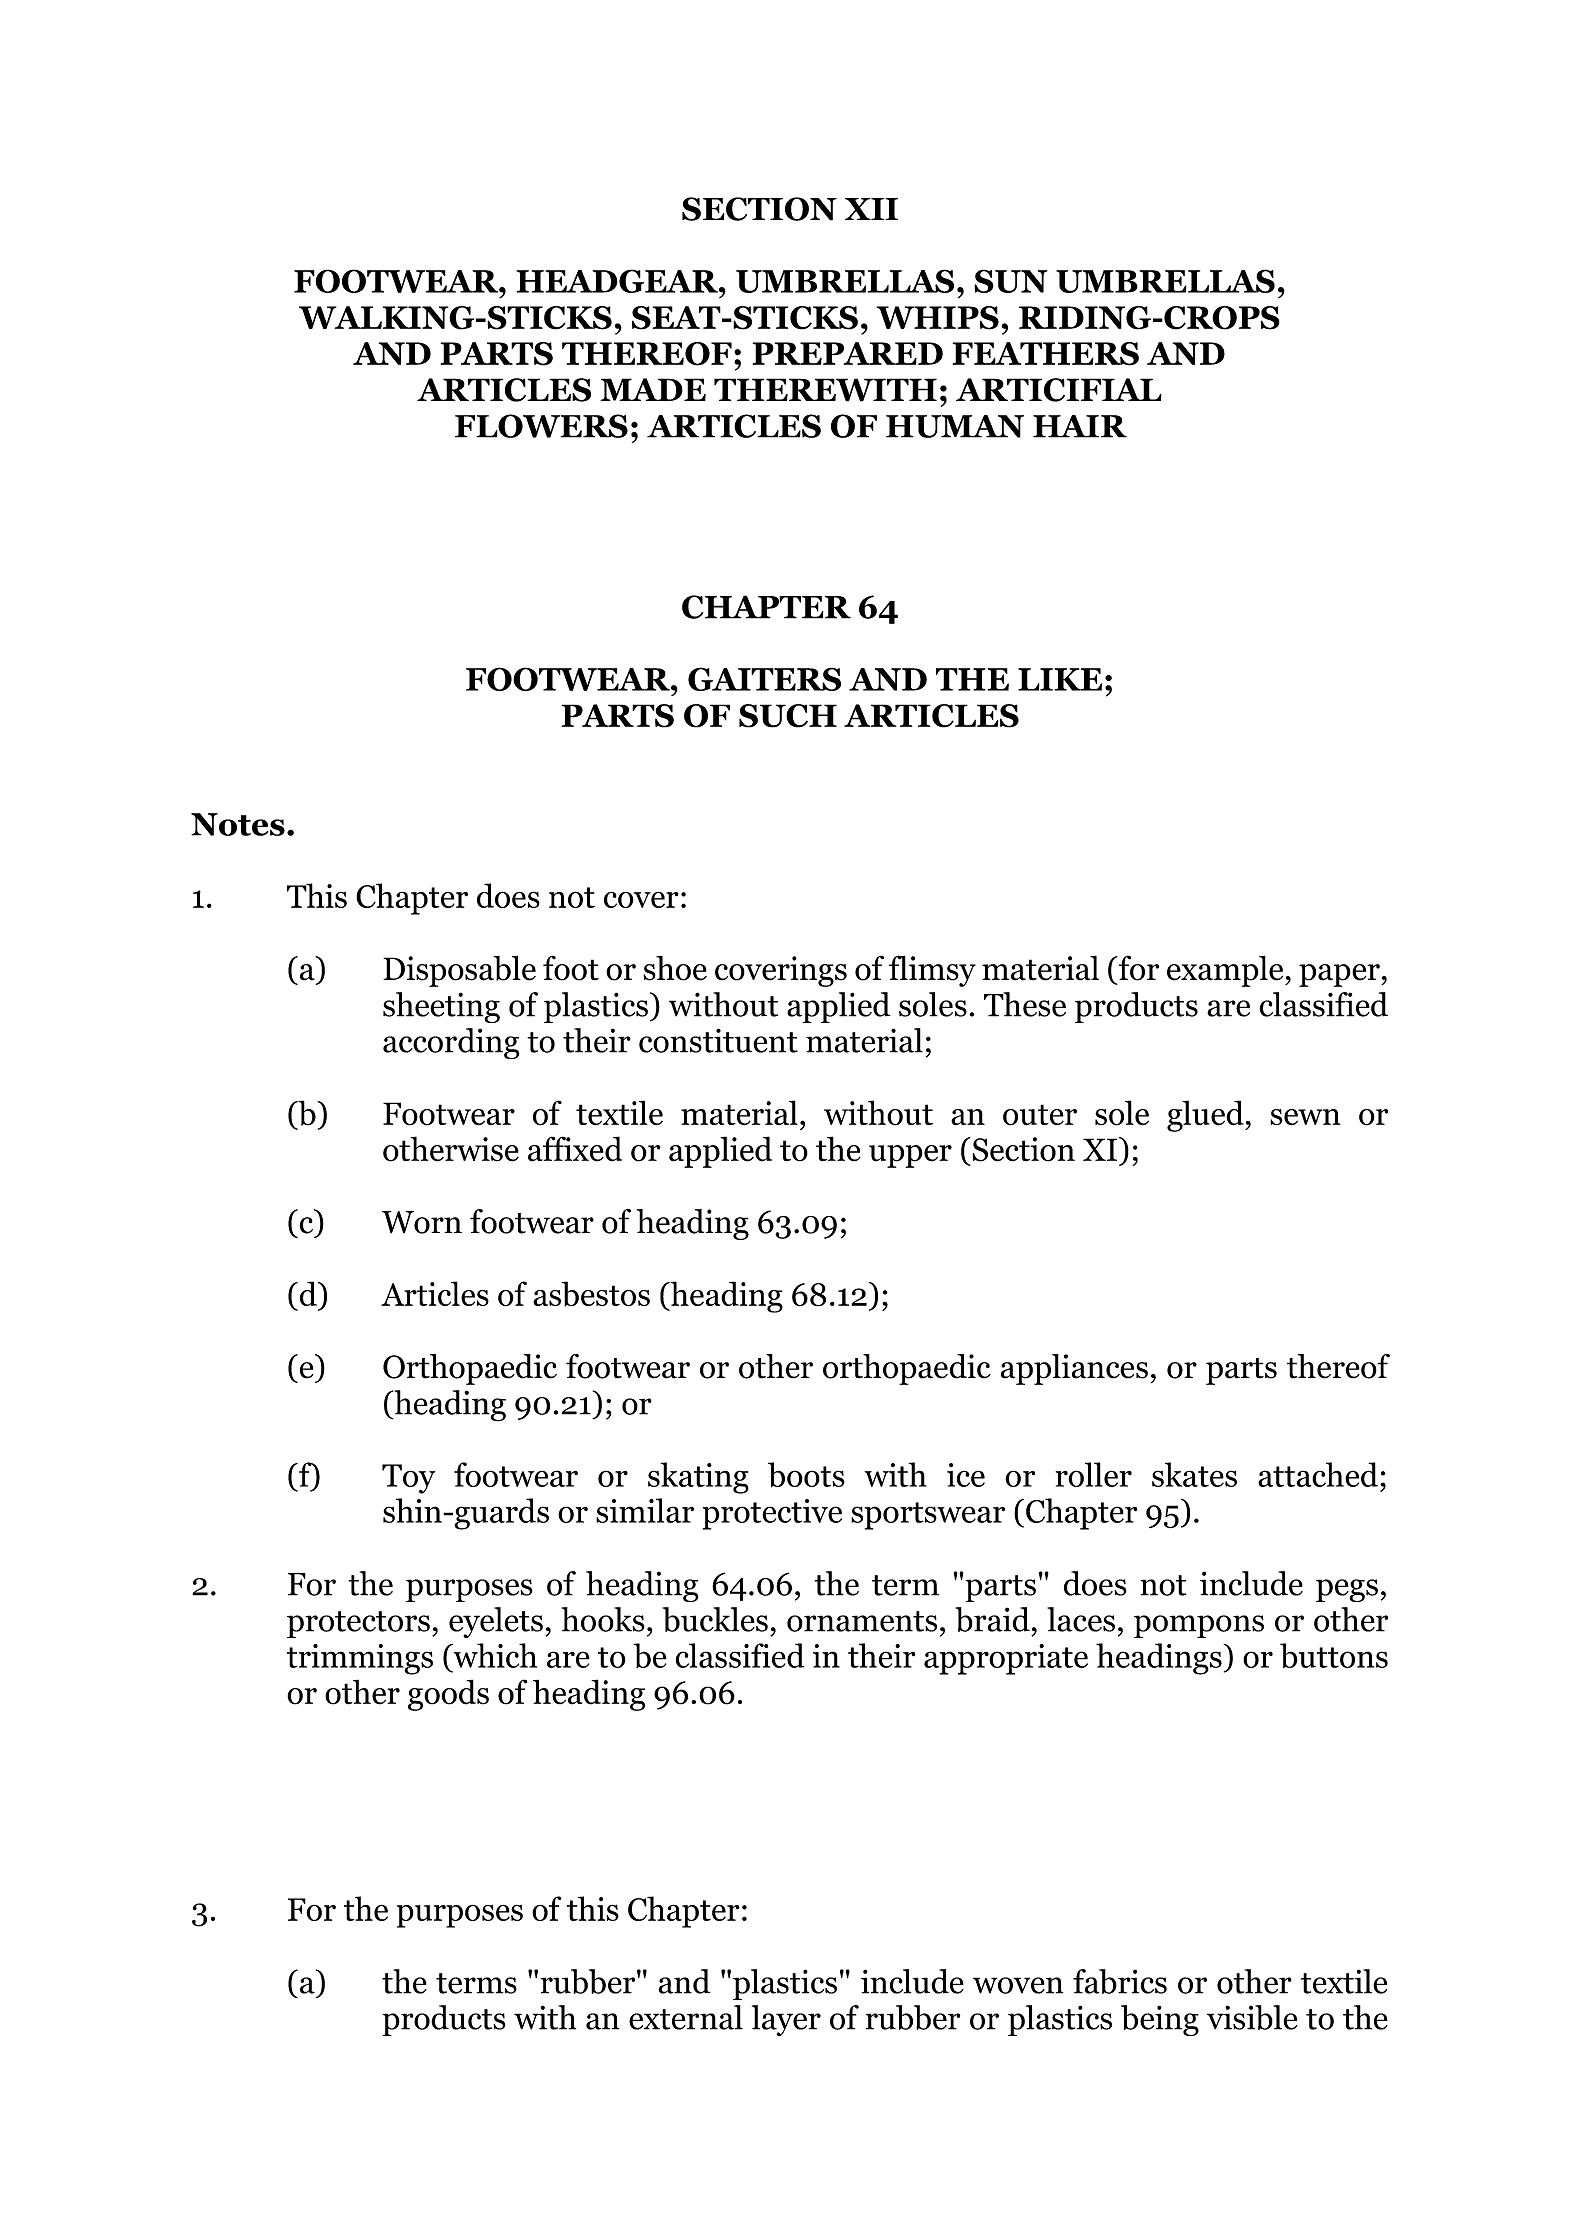 The image size is (1580, 2234). Describe the element at coordinates (1194, 1474) in the screenshot. I see `skates` at that location.
